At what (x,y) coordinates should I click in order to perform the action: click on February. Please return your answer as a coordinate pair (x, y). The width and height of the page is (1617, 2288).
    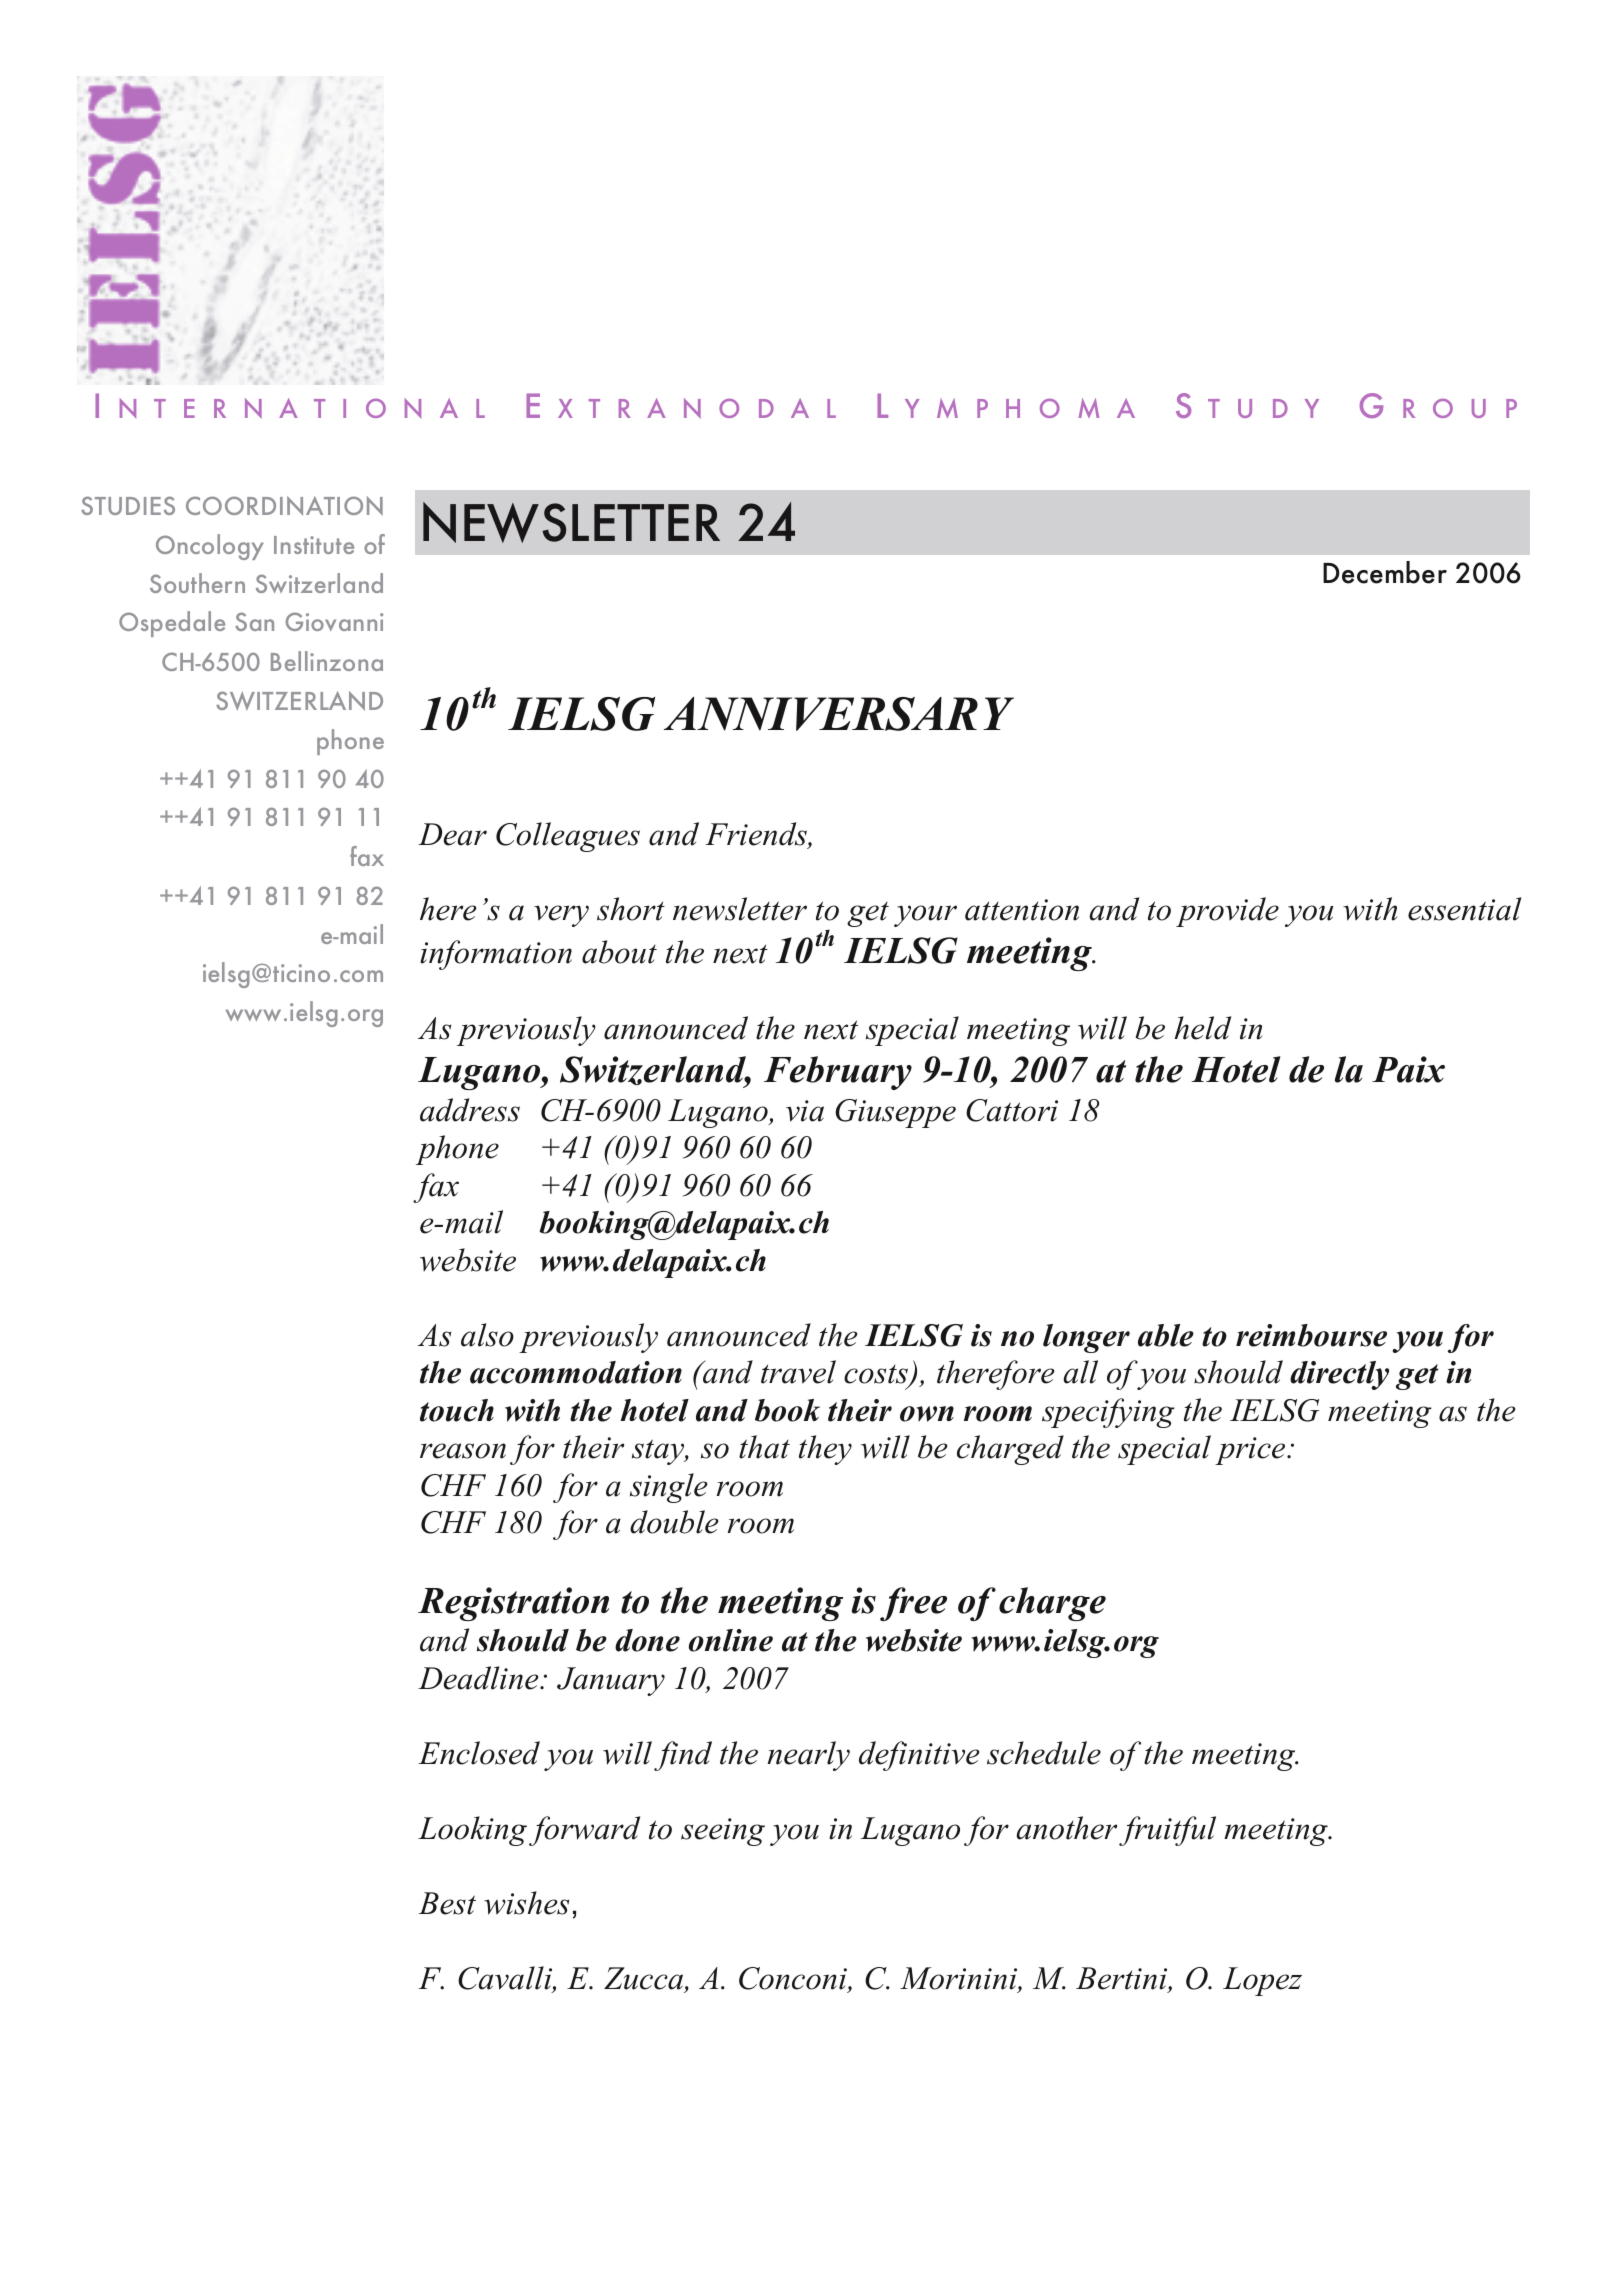
    Looking at the image, I should click on (838, 1073).
